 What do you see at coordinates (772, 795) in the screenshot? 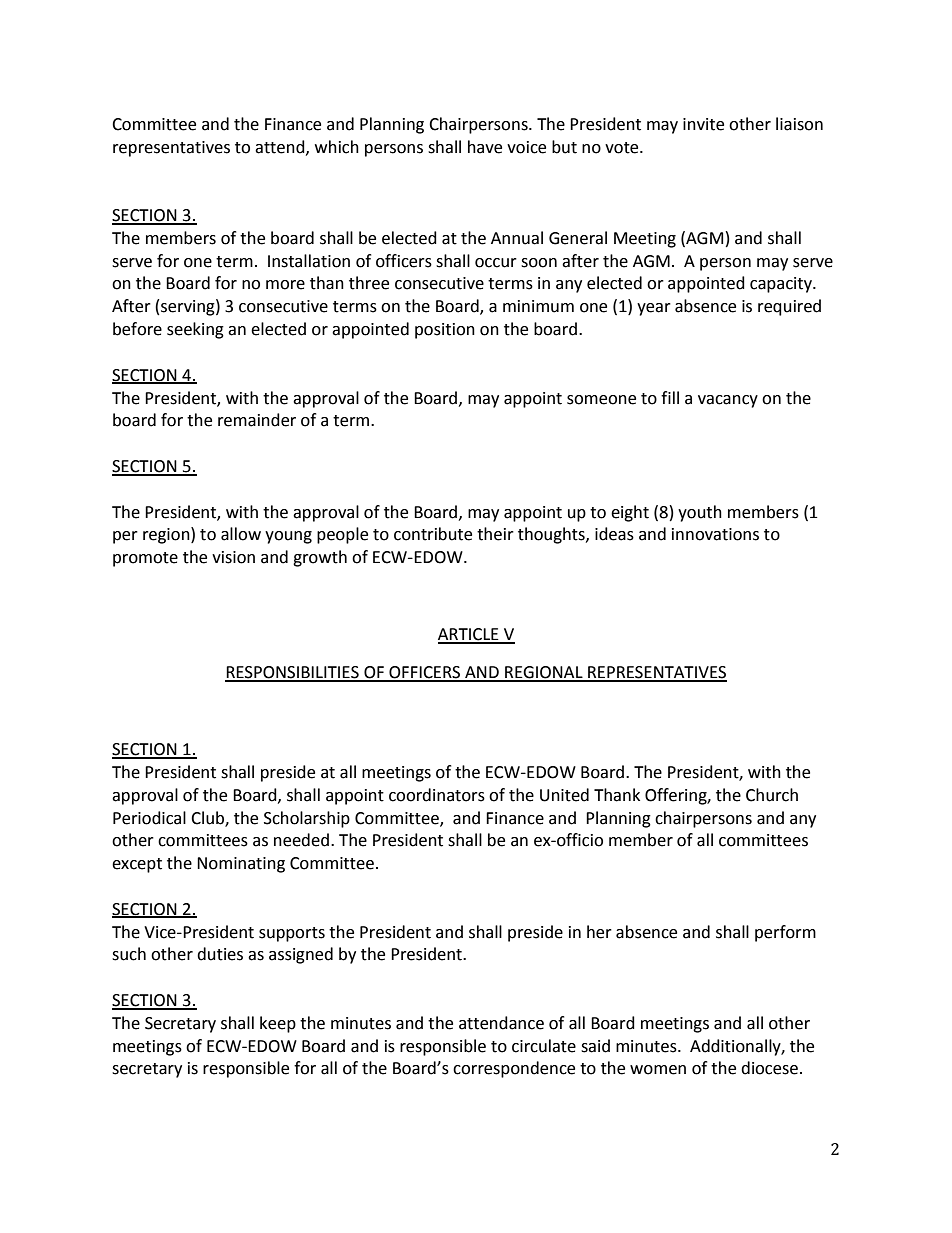
I see `Church` at bounding box center [772, 795].
